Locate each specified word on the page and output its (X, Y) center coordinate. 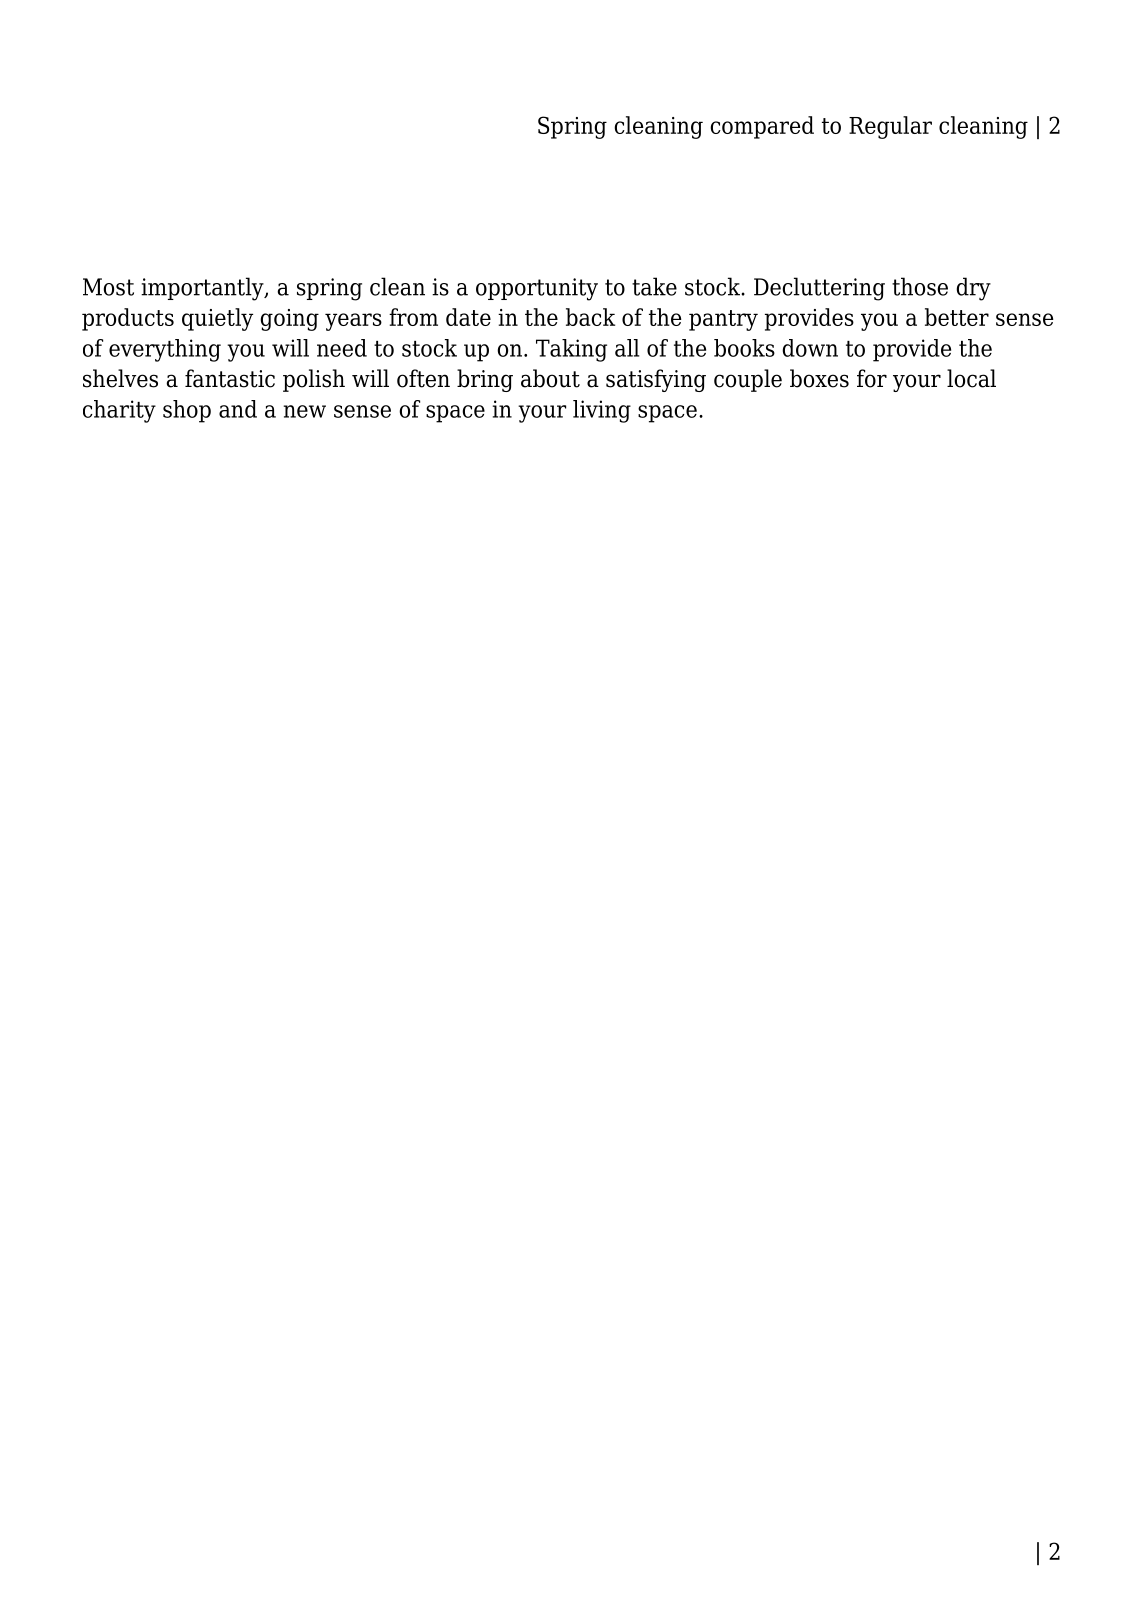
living (602, 411)
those (920, 286)
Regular (890, 127)
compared (762, 127)
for (872, 378)
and (238, 409)
